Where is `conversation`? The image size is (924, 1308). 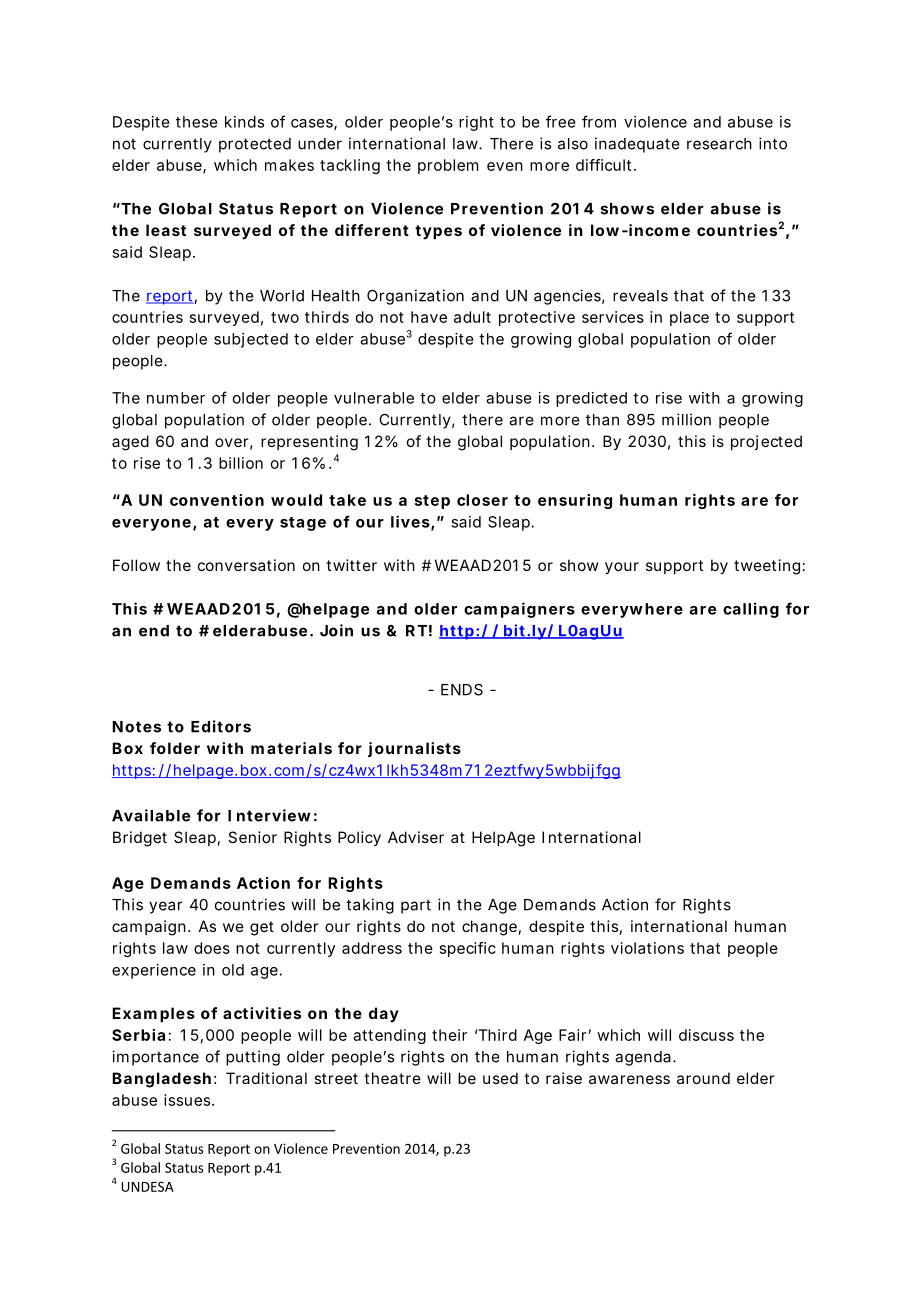 conversation is located at coordinates (246, 565).
